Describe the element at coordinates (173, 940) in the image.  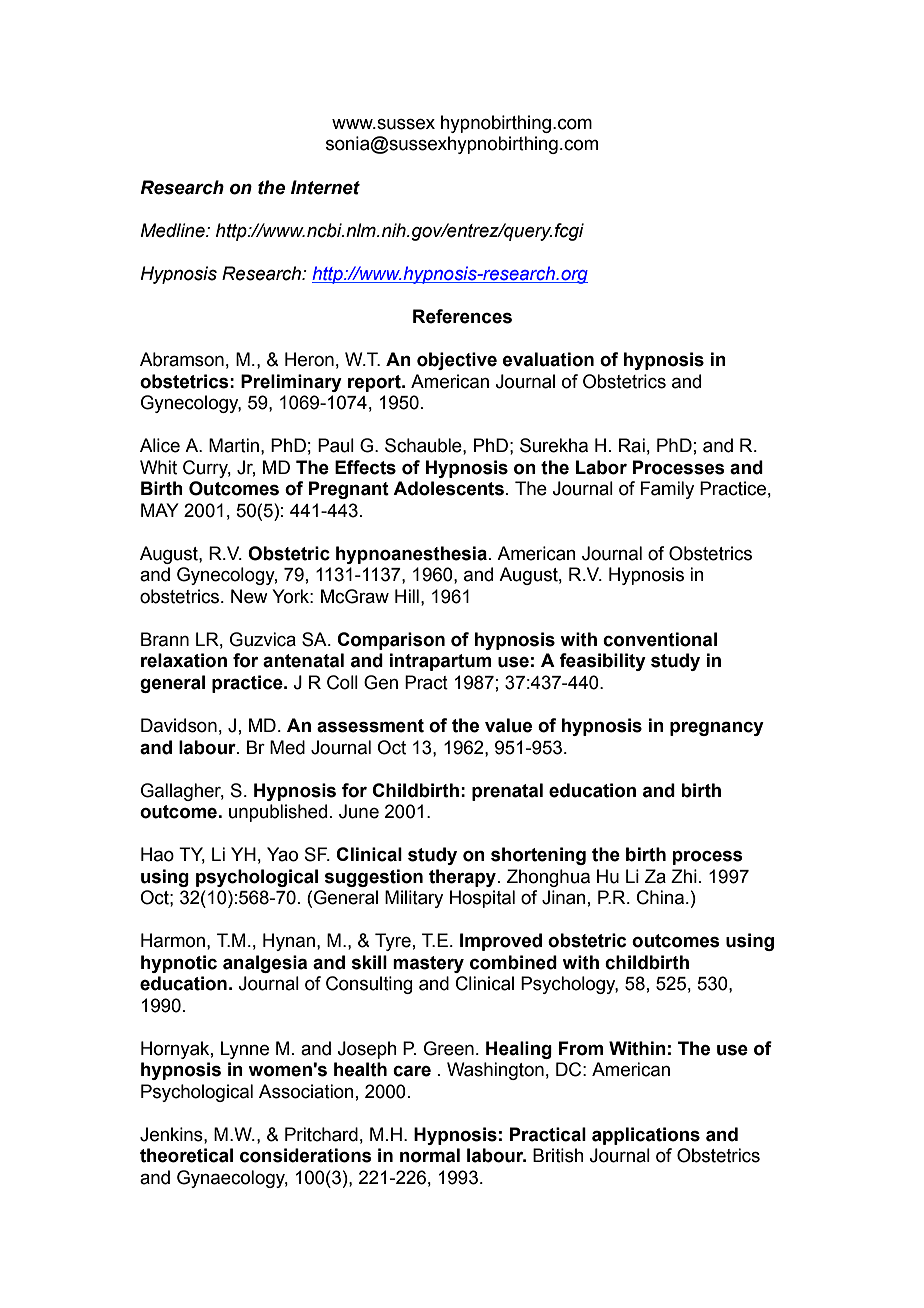
I see `Harmon` at that location.
